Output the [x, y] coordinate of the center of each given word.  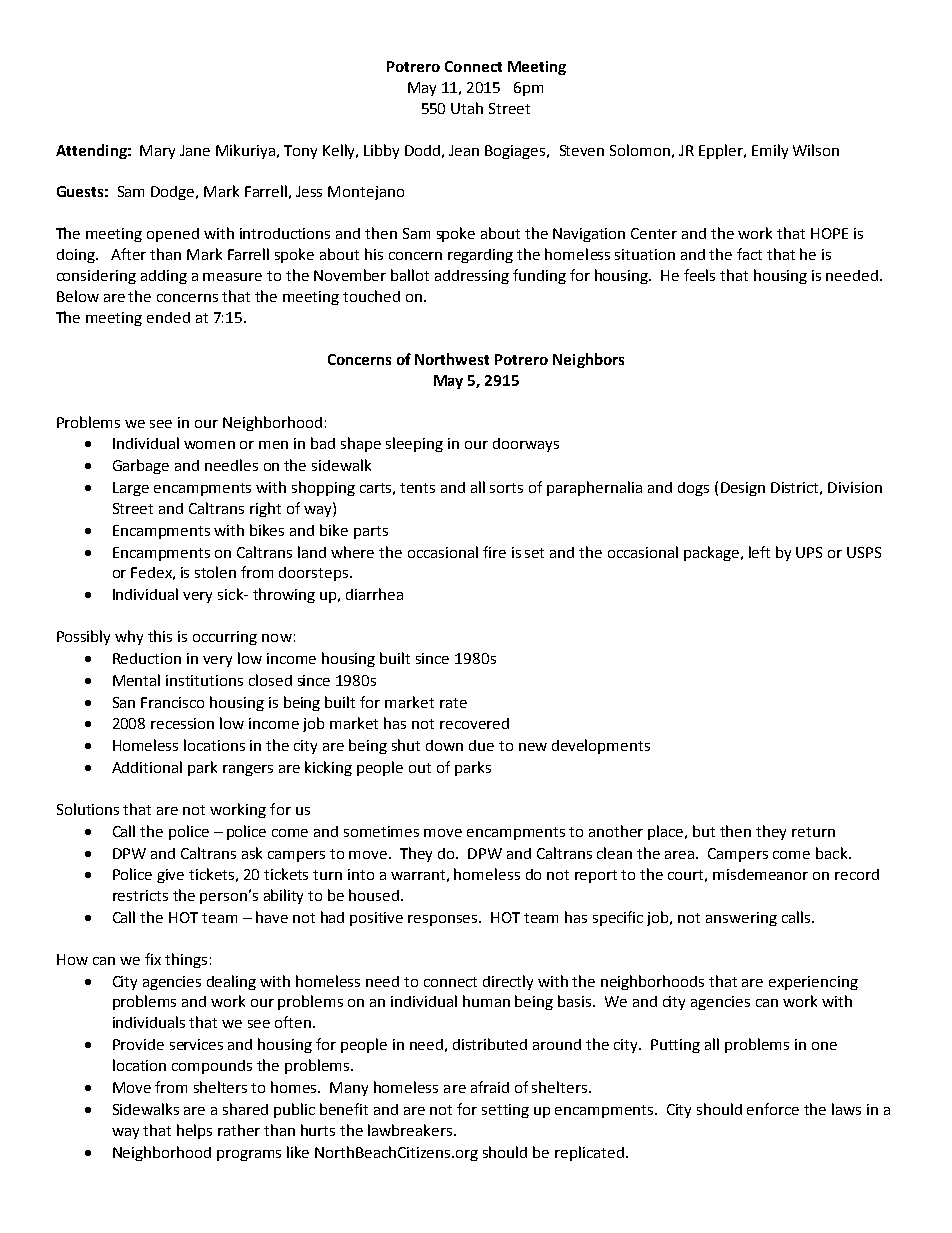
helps [194, 1131]
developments [601, 746]
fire [494, 552]
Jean [464, 150]
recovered [474, 723]
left [759, 552]
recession [182, 723]
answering [741, 919]
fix [153, 959]
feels [699, 275]
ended [168, 317]
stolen [215, 572]
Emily [770, 151]
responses [444, 920]
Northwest [452, 359]
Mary [157, 152]
